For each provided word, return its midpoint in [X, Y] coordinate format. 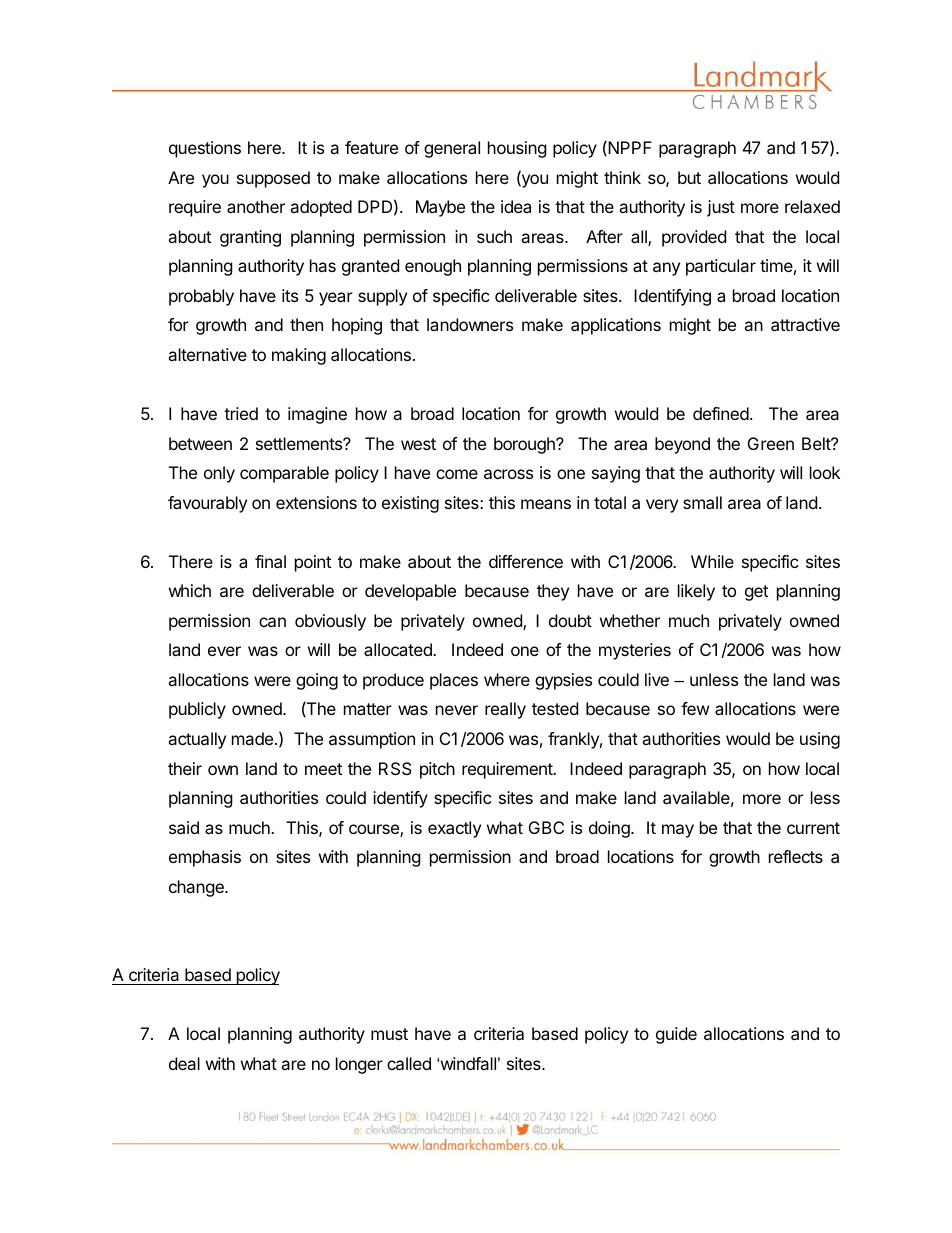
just [721, 208]
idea [516, 206]
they [553, 592]
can [272, 622]
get [756, 593]
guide [676, 1035]
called [409, 1063]
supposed [273, 179]
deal [184, 1063]
